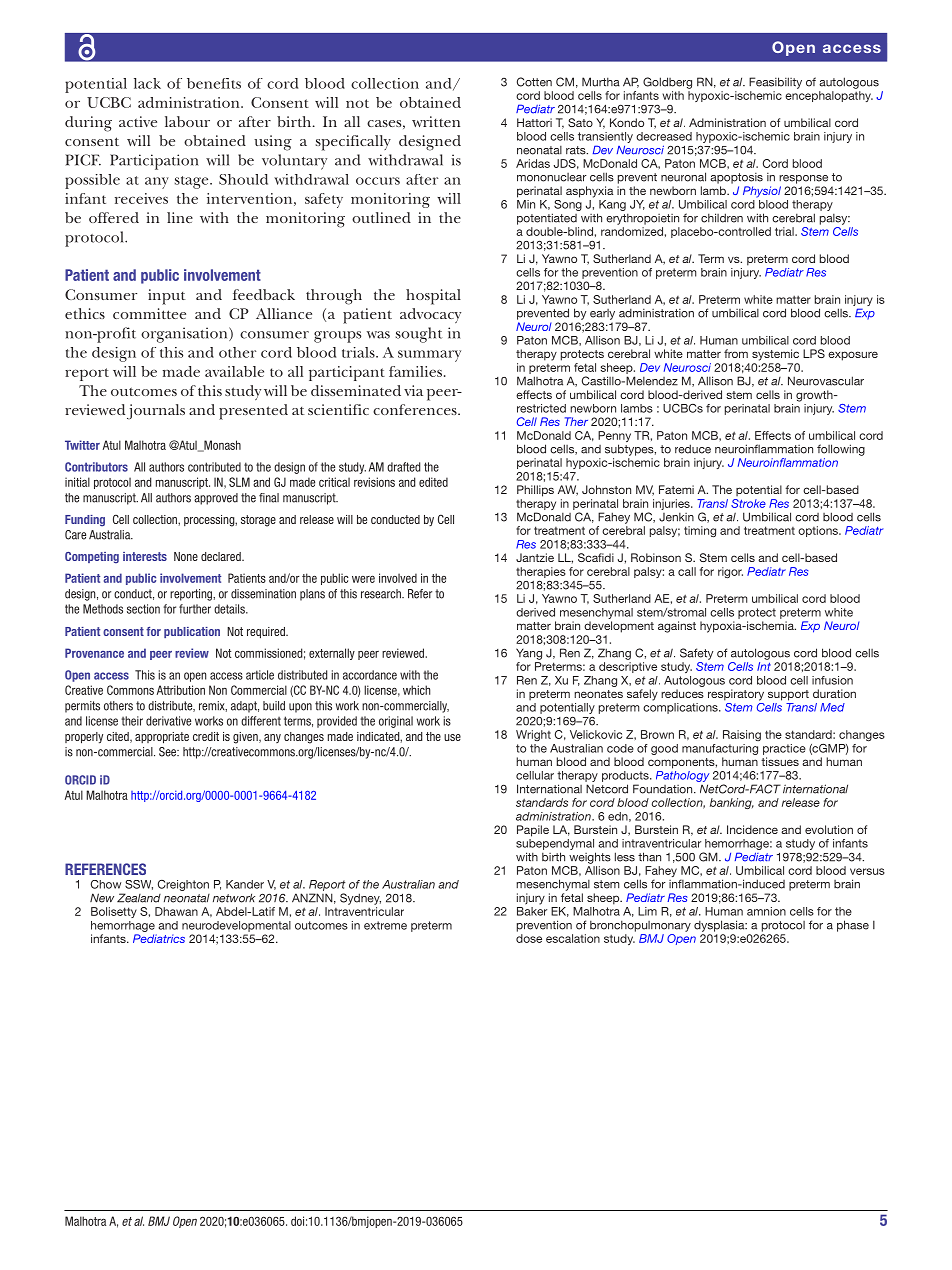 This screenshot has width=952, height=1270. What do you see at coordinates (532, 911) in the screenshot?
I see `Baker` at bounding box center [532, 911].
